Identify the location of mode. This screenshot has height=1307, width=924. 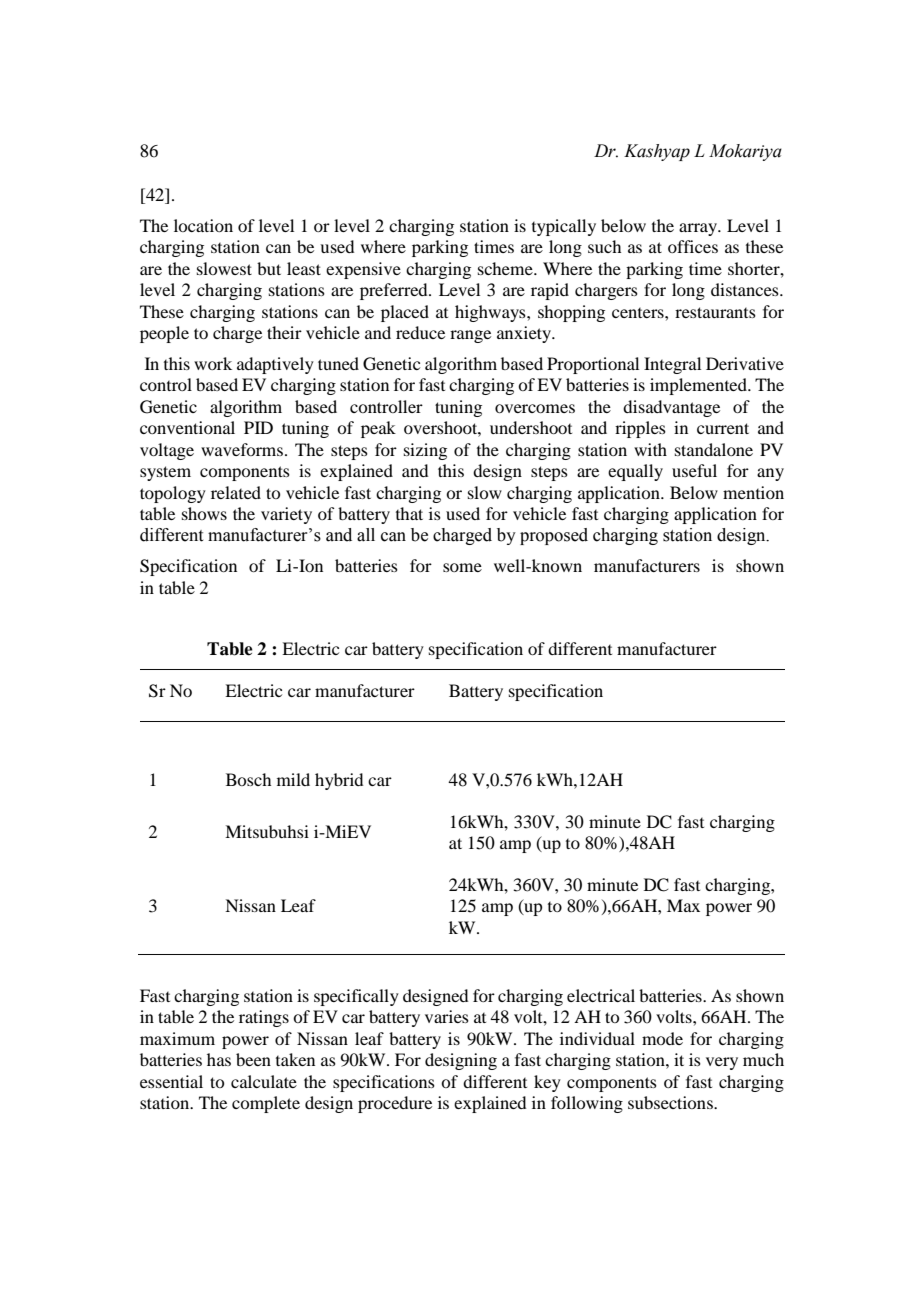
(662, 1038).
